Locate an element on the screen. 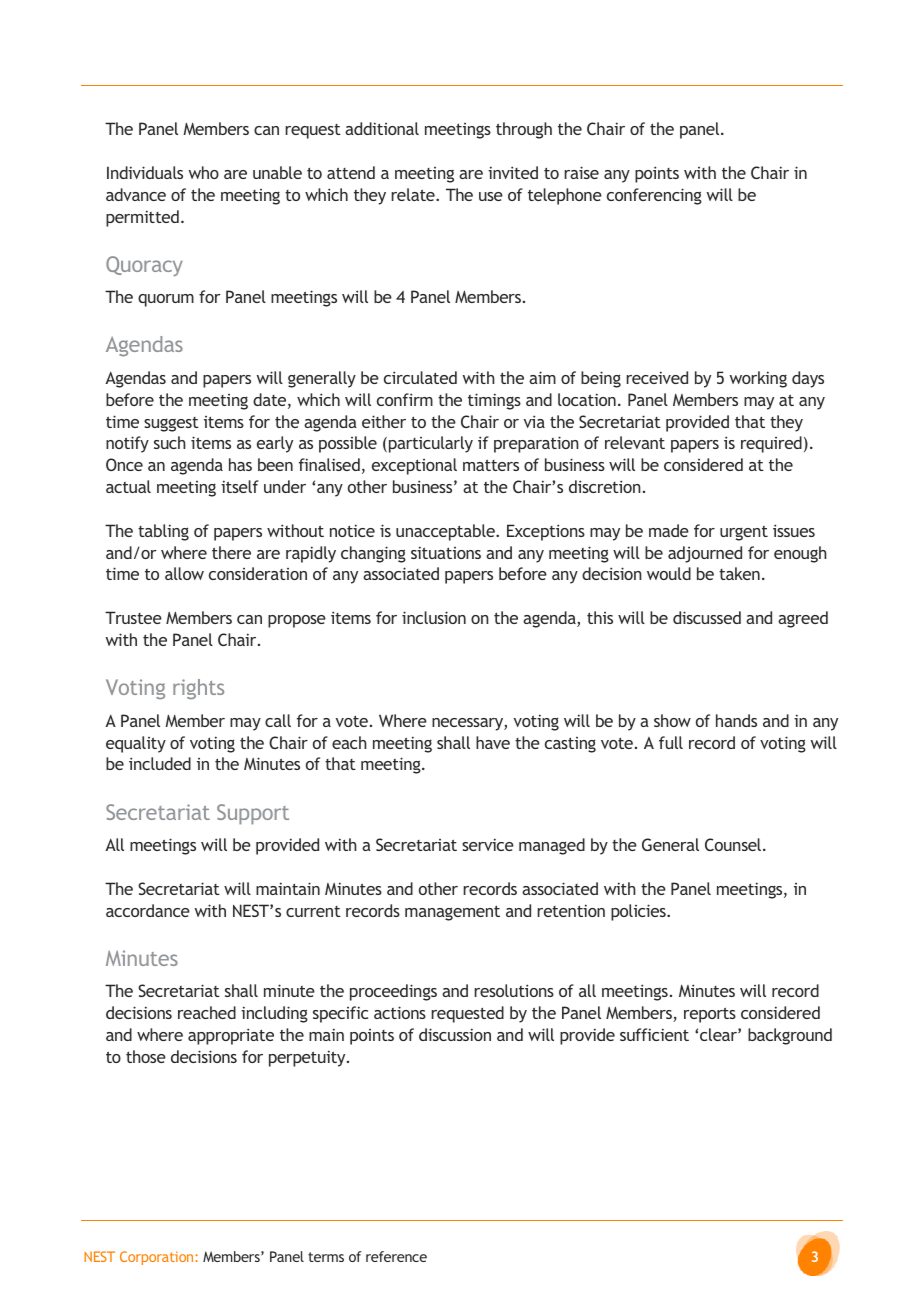 The width and height of the screenshot is (924, 1308). conferencing is located at coordinates (654, 196).
